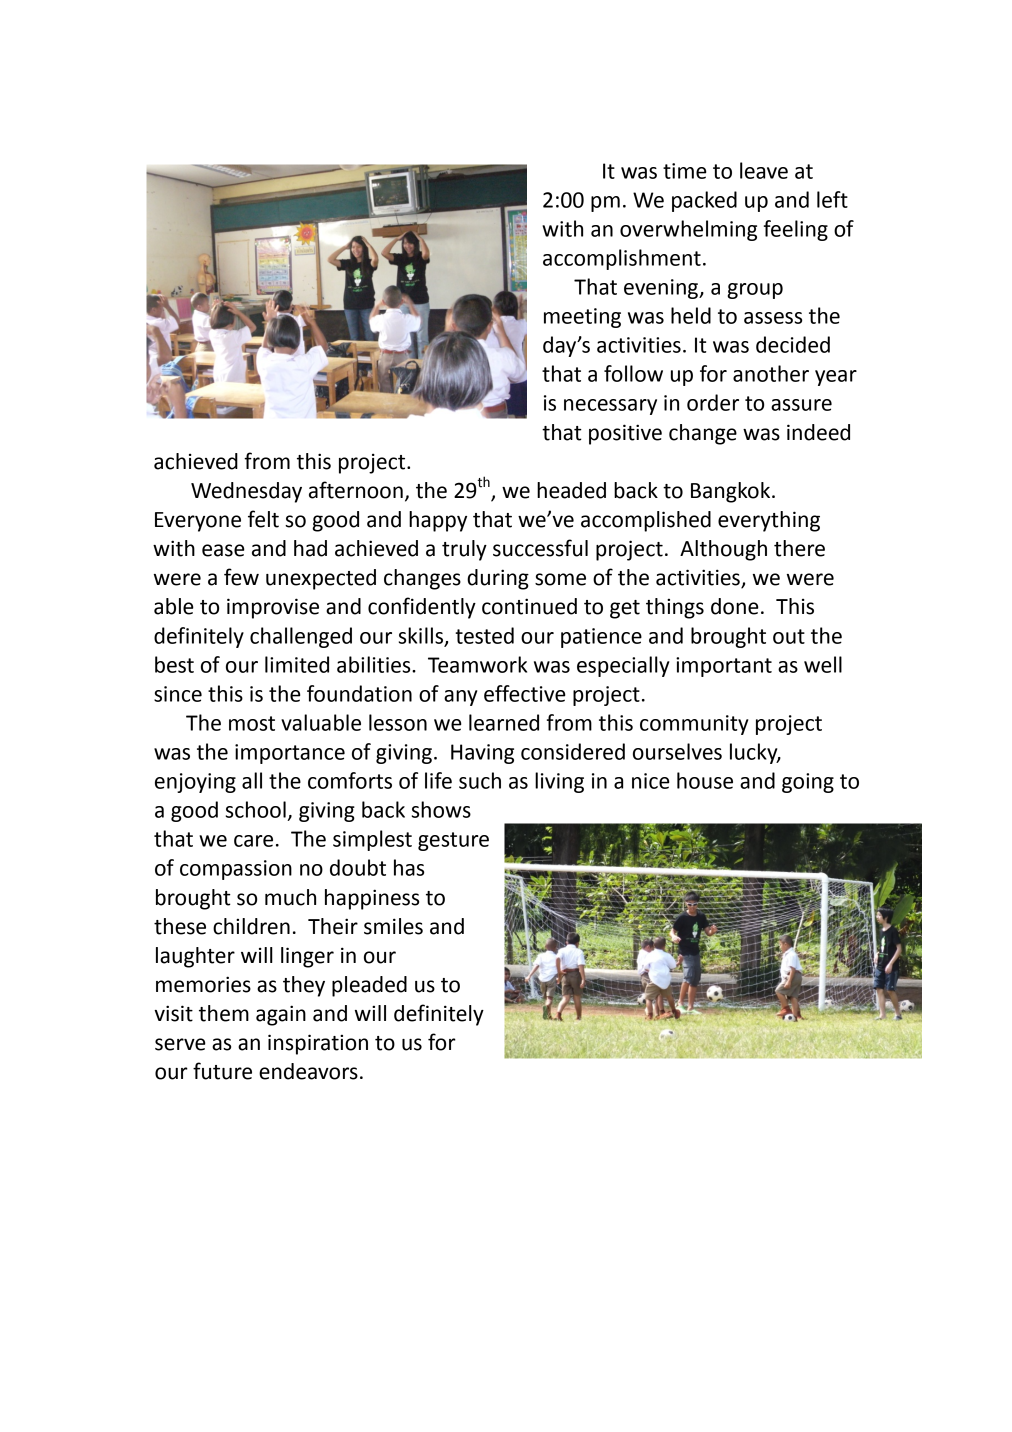 The image size is (1012, 1432). I want to click on future, so click(222, 1071).
